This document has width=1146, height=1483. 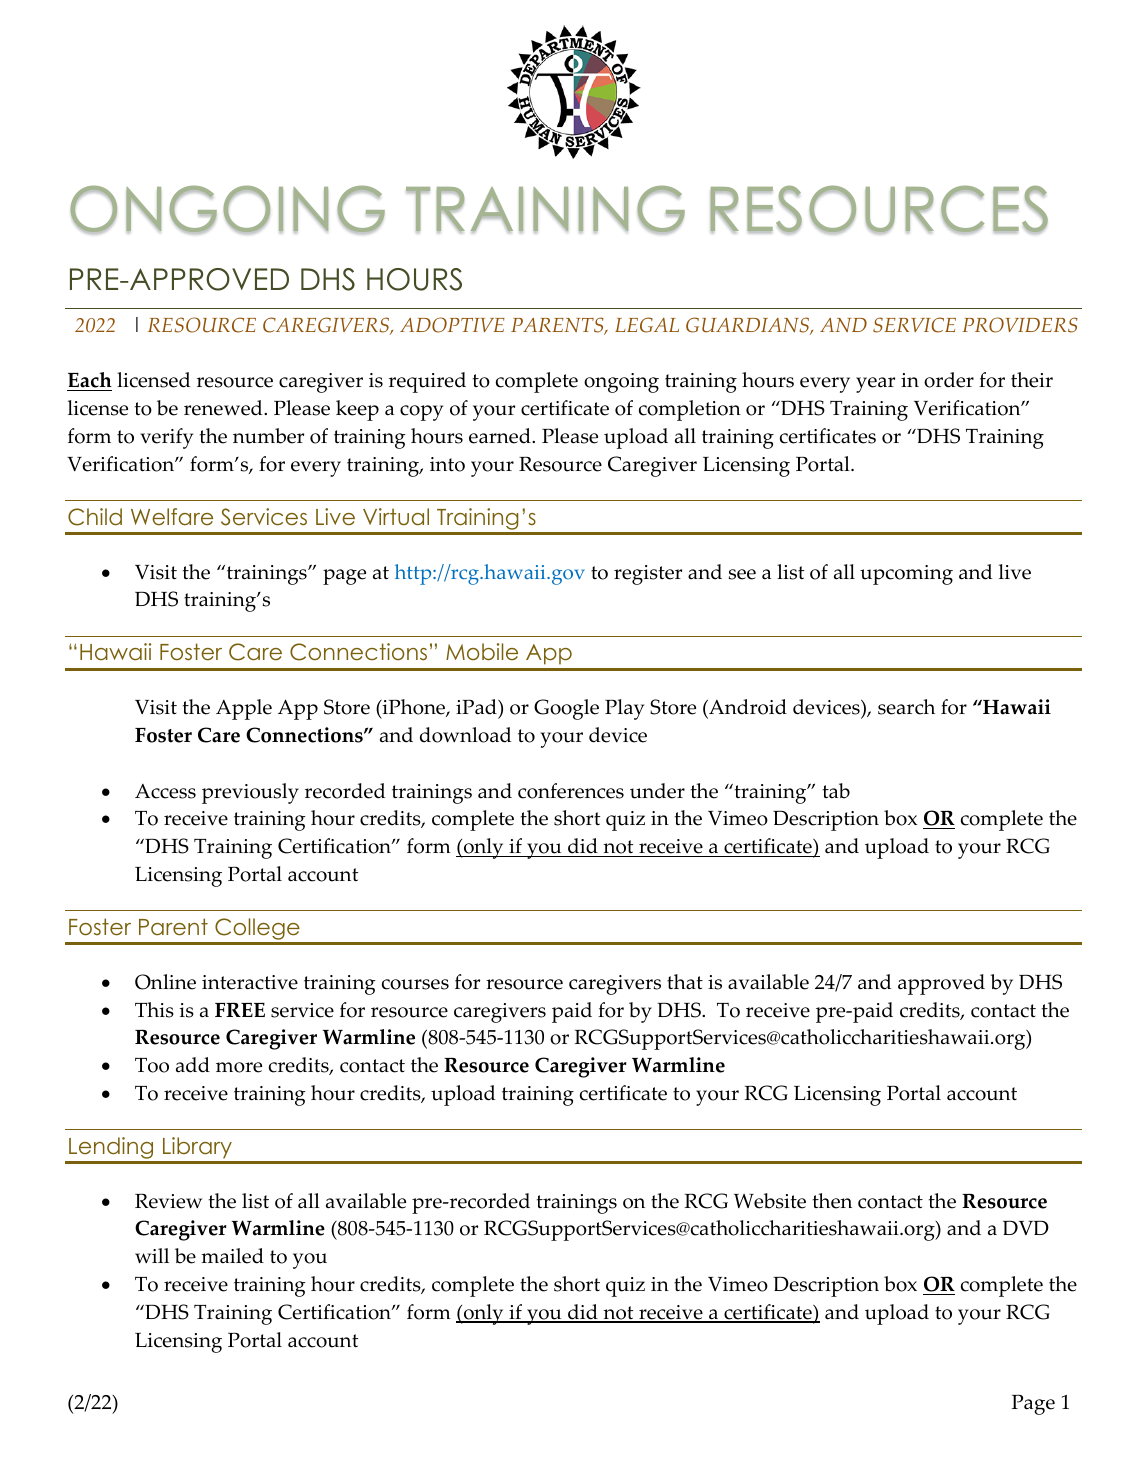 What do you see at coordinates (240, 1009) in the document?
I see `FREE` at bounding box center [240, 1009].
